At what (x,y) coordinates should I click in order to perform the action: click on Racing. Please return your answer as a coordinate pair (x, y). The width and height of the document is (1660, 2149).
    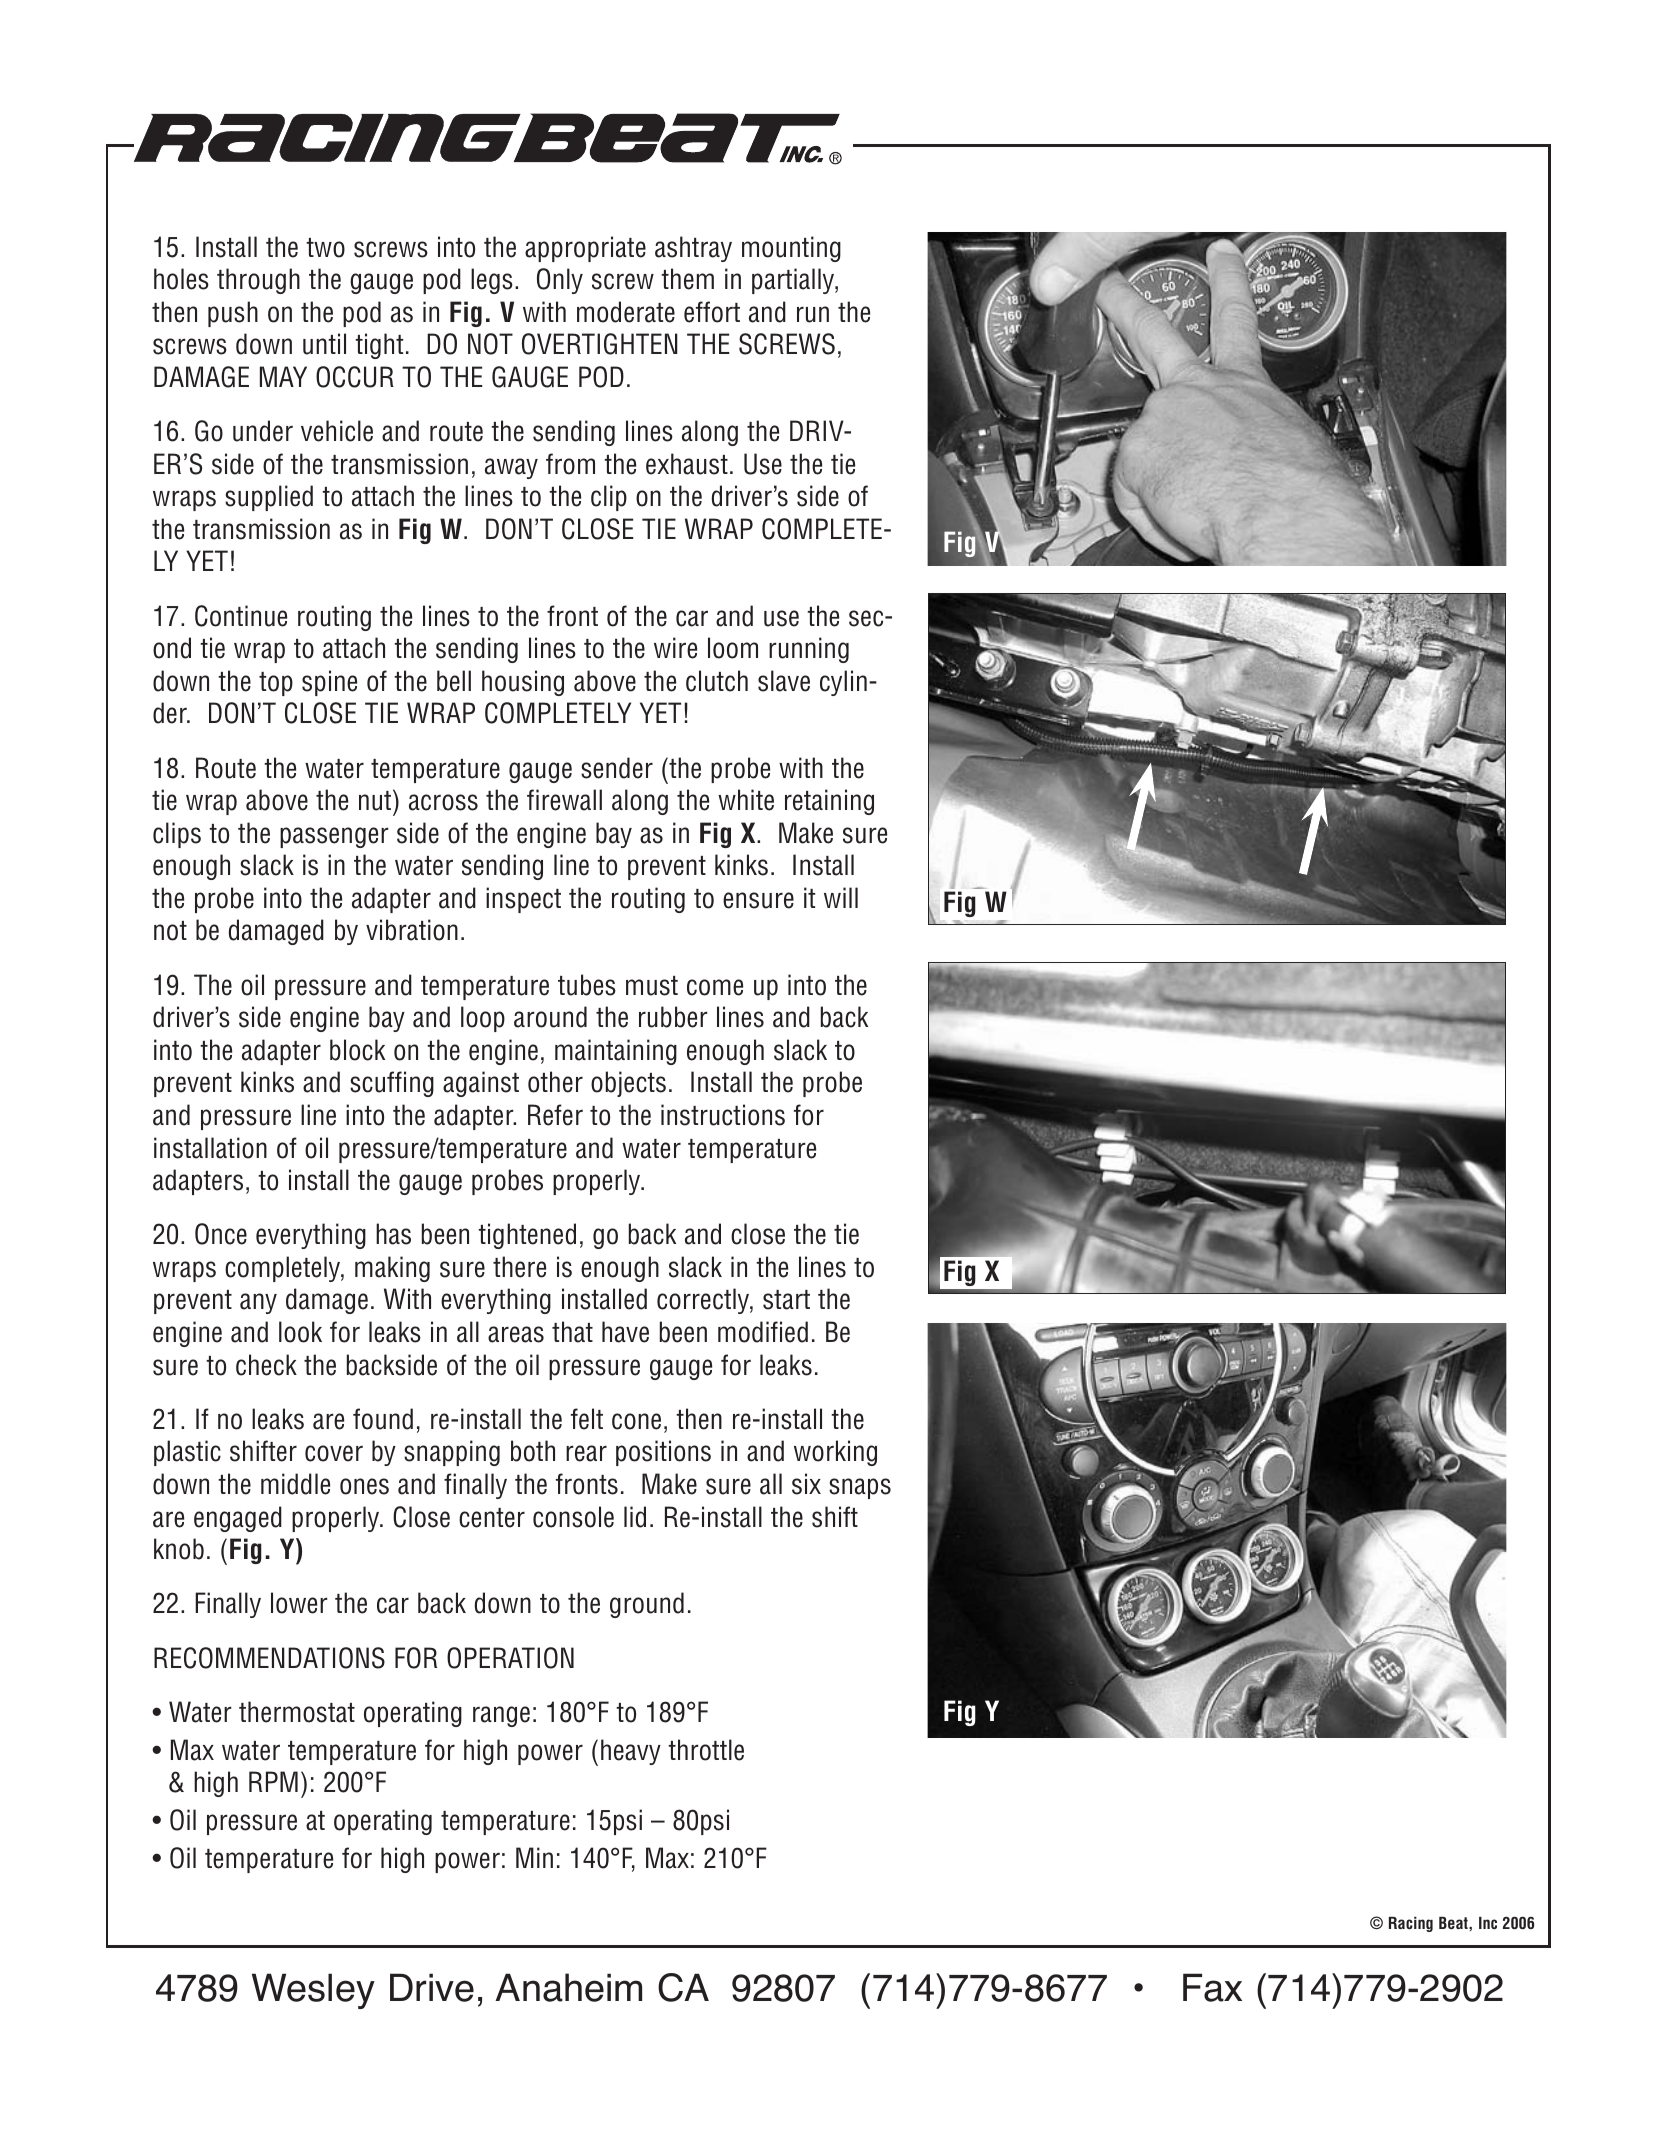
    Looking at the image, I should click on (1411, 1924).
